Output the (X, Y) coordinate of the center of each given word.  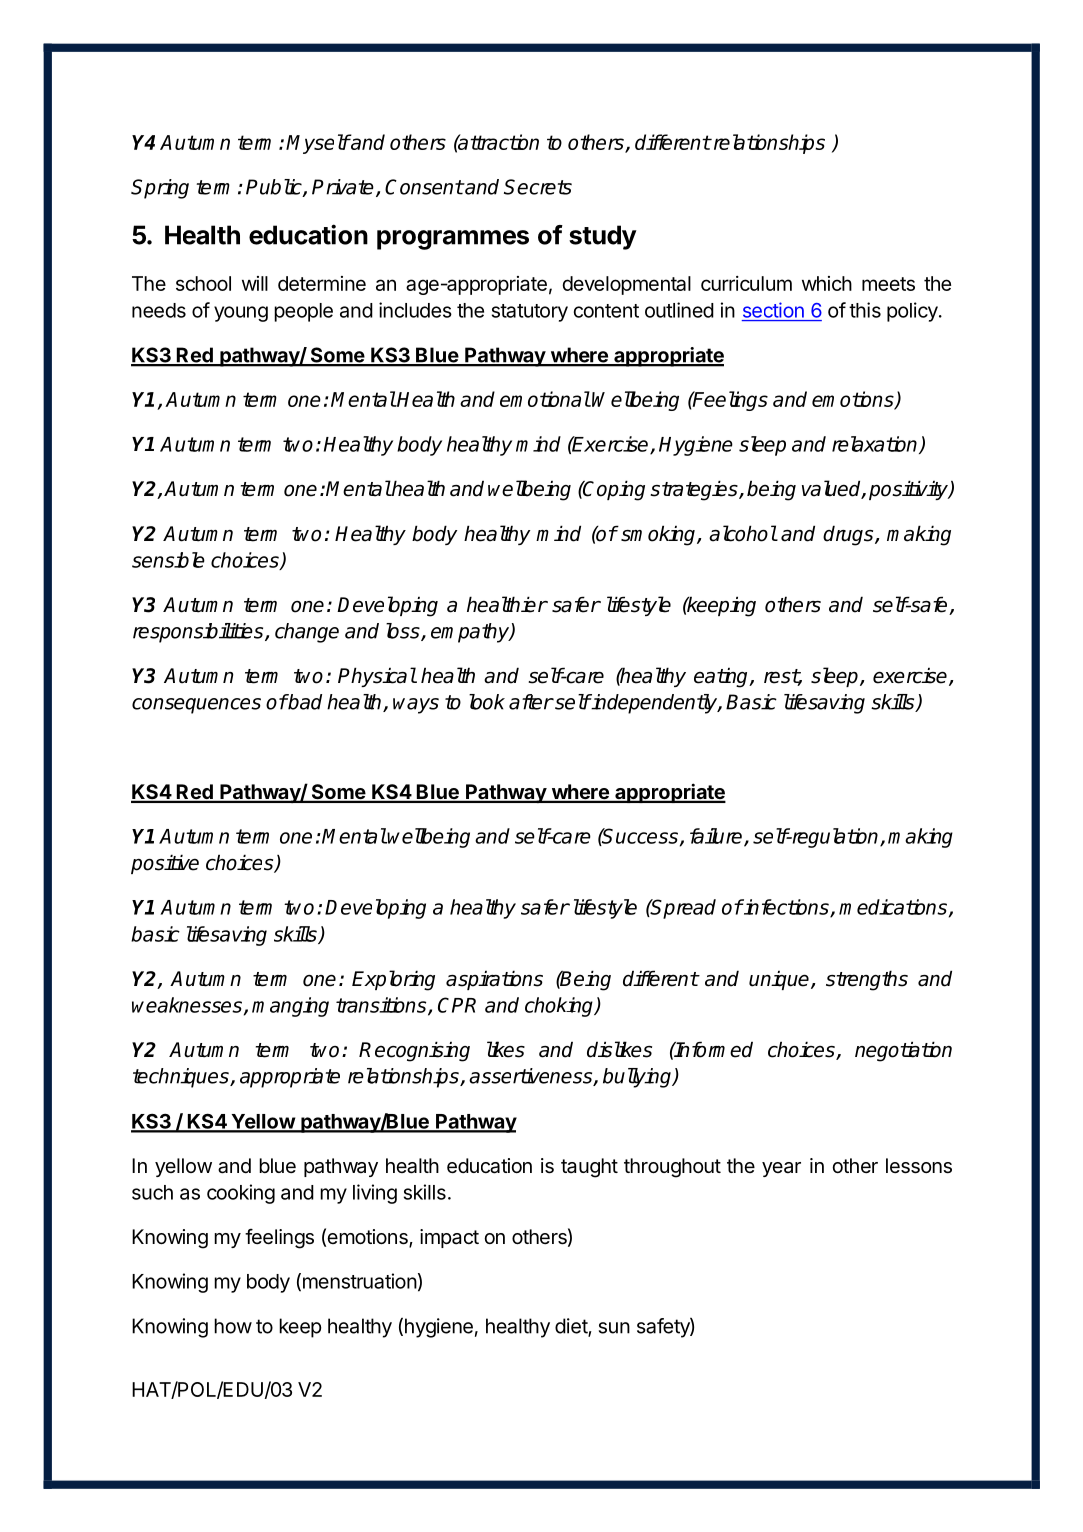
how (233, 1326)
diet (572, 1327)
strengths (867, 980)
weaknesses (187, 1005)
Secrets (538, 187)
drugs (849, 535)
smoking (659, 535)
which (827, 283)
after (531, 702)
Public (275, 188)
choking (560, 1007)
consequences (196, 706)
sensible (168, 560)
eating (722, 678)
